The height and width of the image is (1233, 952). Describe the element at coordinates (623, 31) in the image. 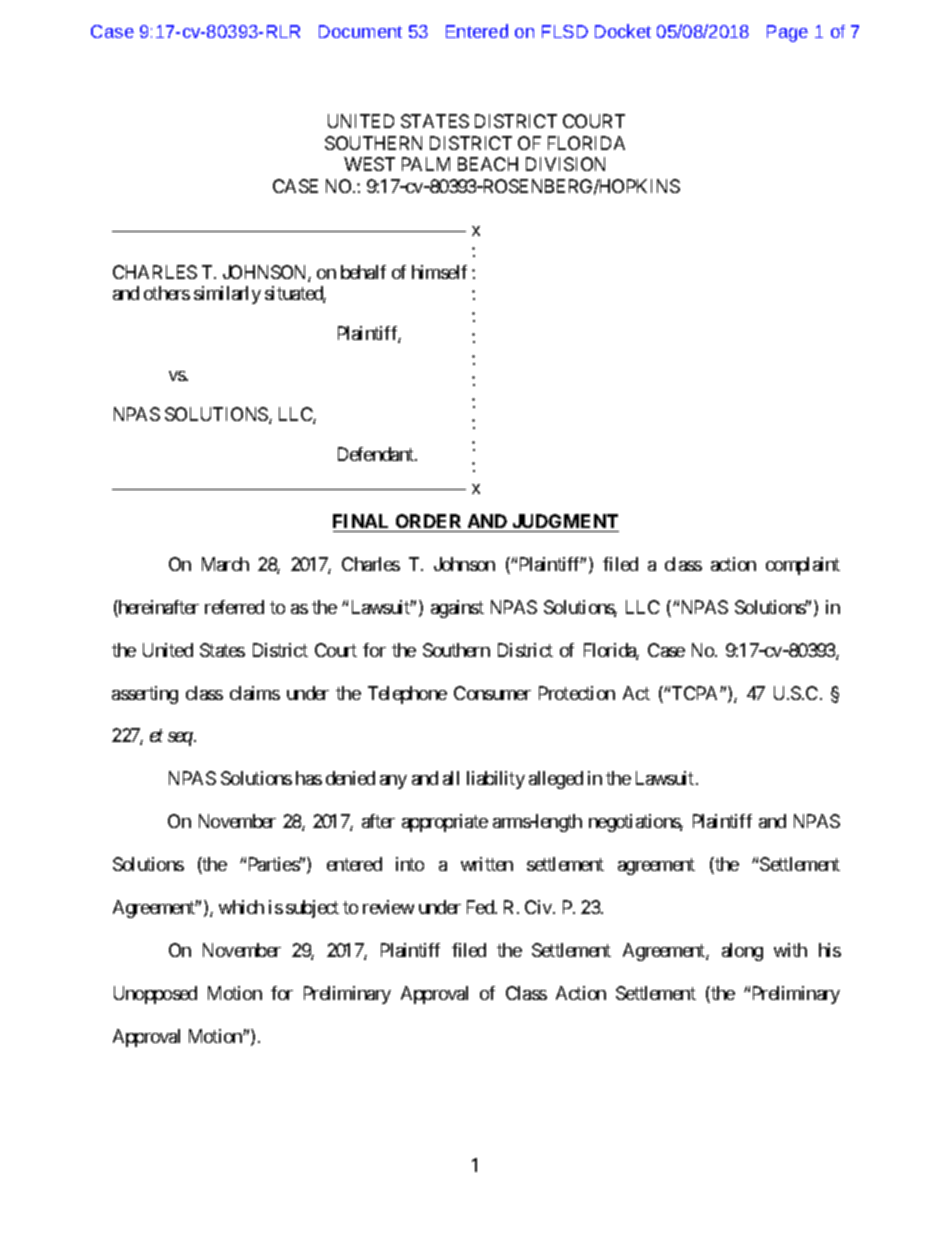

I see `Docket` at that location.
